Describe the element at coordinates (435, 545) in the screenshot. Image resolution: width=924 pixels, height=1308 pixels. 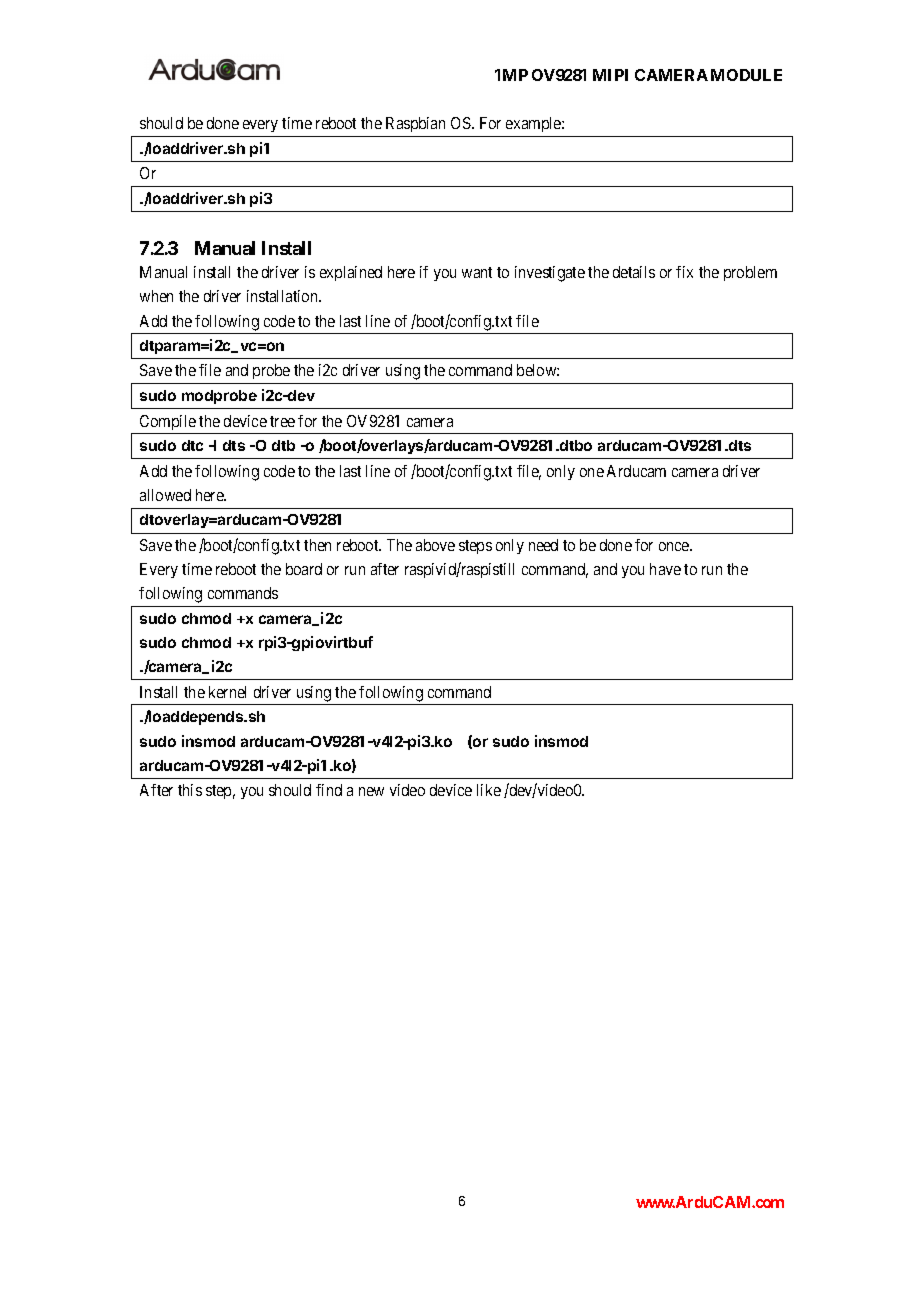
I see `above` at that location.
